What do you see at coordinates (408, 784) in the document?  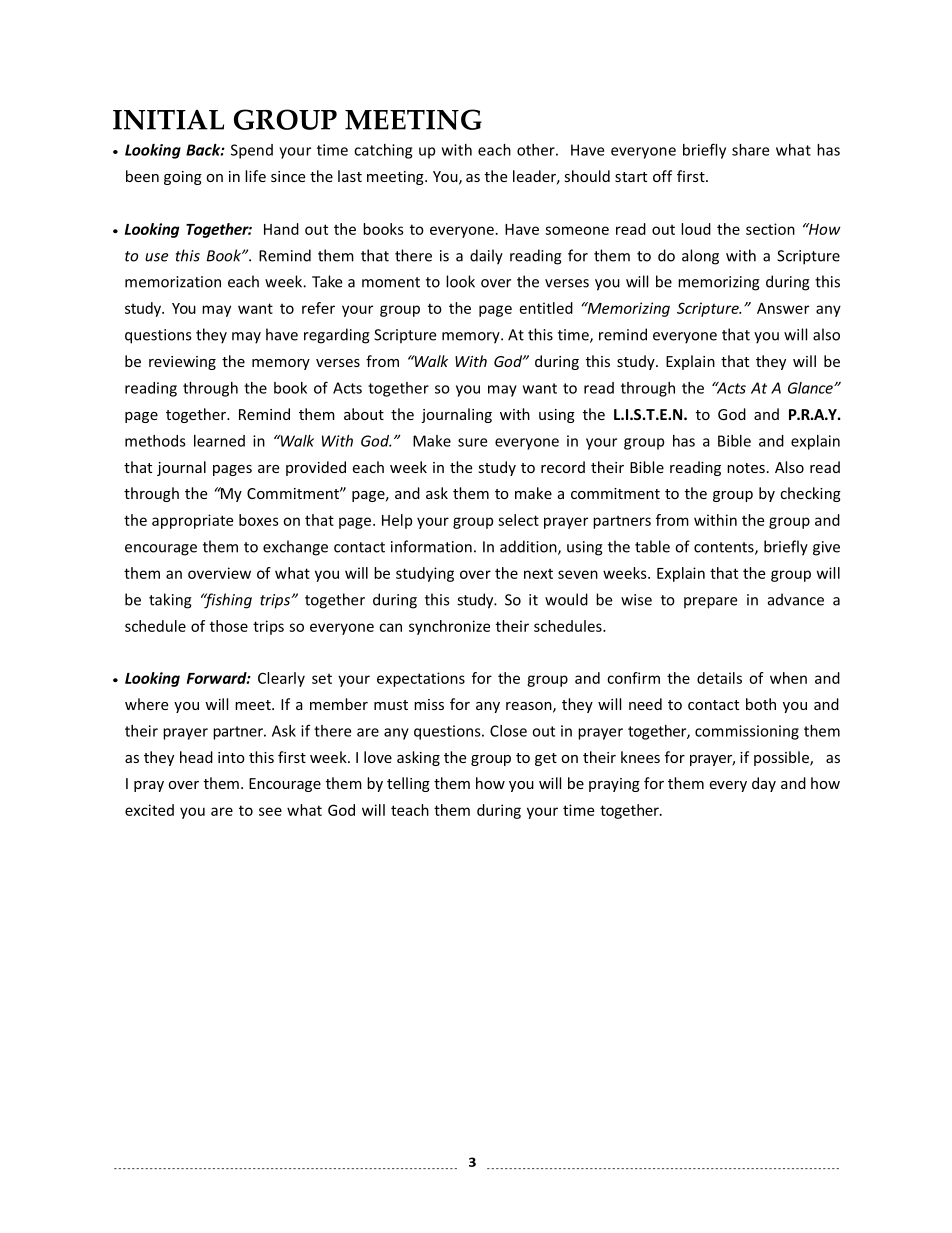 I see `telling` at bounding box center [408, 784].
